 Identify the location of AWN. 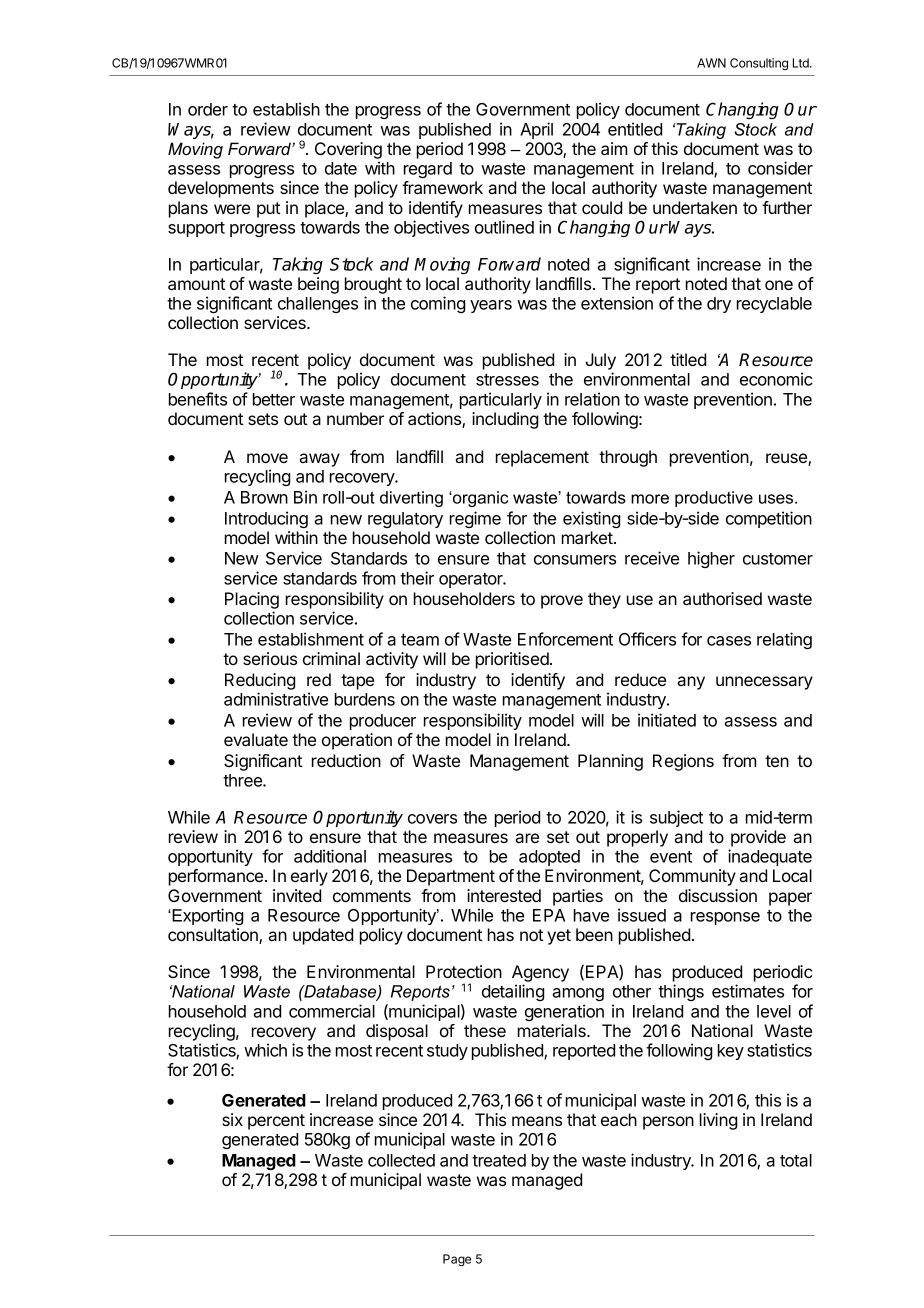
(711, 63).
